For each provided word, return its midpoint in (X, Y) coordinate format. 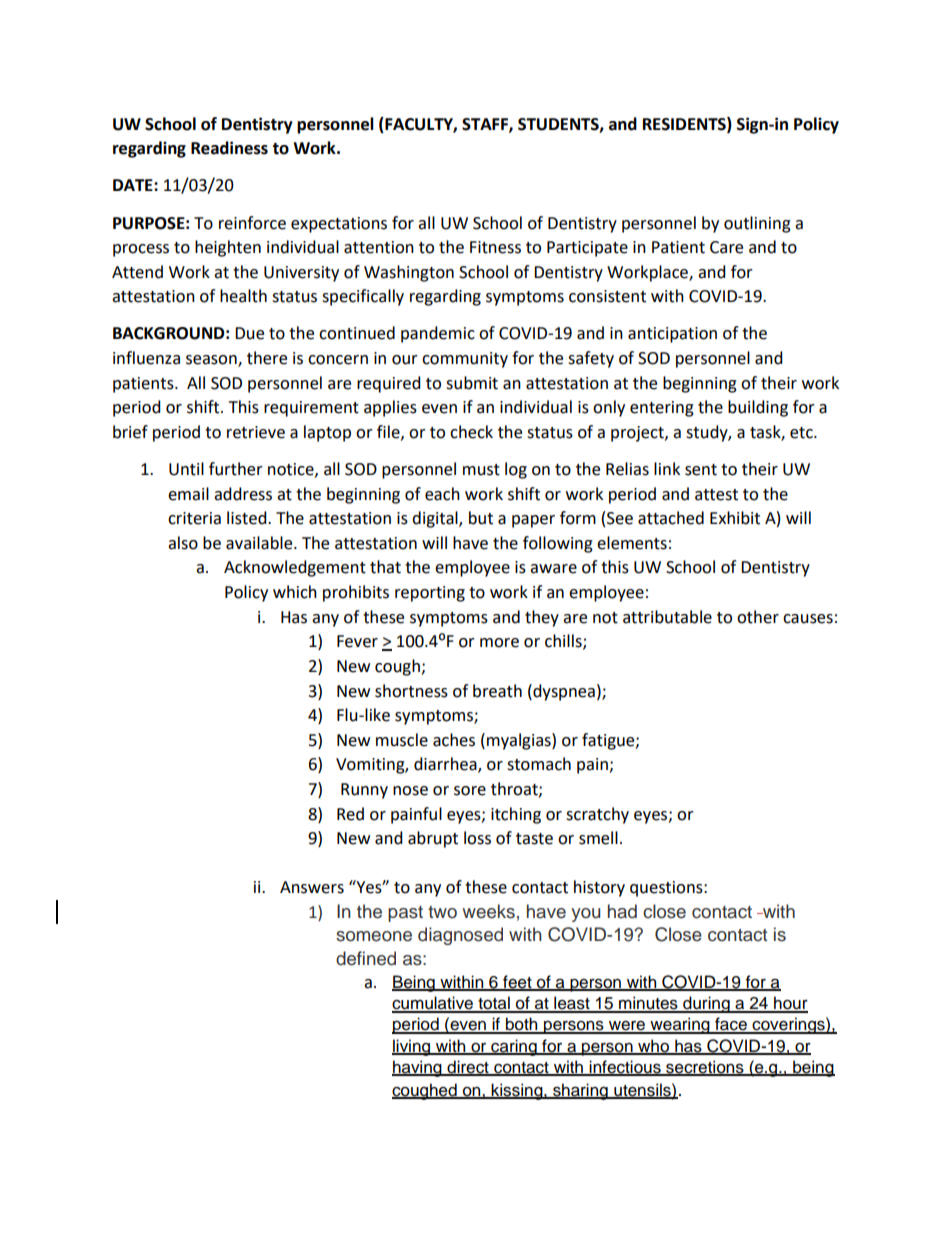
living (412, 1047)
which (295, 592)
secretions (705, 1068)
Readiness (229, 148)
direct (468, 1068)
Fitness (495, 247)
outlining (757, 224)
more (499, 643)
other (758, 617)
